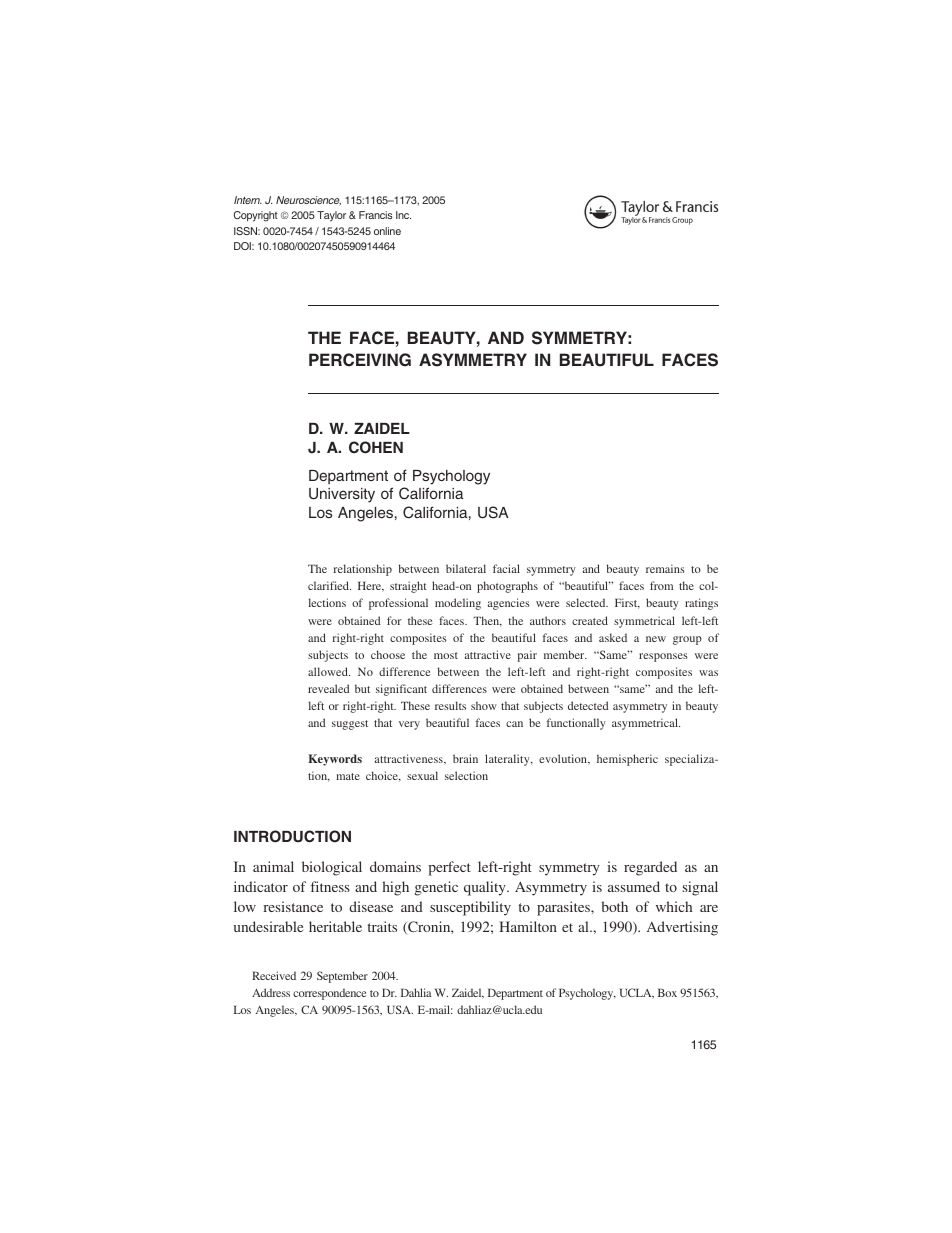 The image size is (952, 1233). I want to click on Taylor, so click(331, 216).
